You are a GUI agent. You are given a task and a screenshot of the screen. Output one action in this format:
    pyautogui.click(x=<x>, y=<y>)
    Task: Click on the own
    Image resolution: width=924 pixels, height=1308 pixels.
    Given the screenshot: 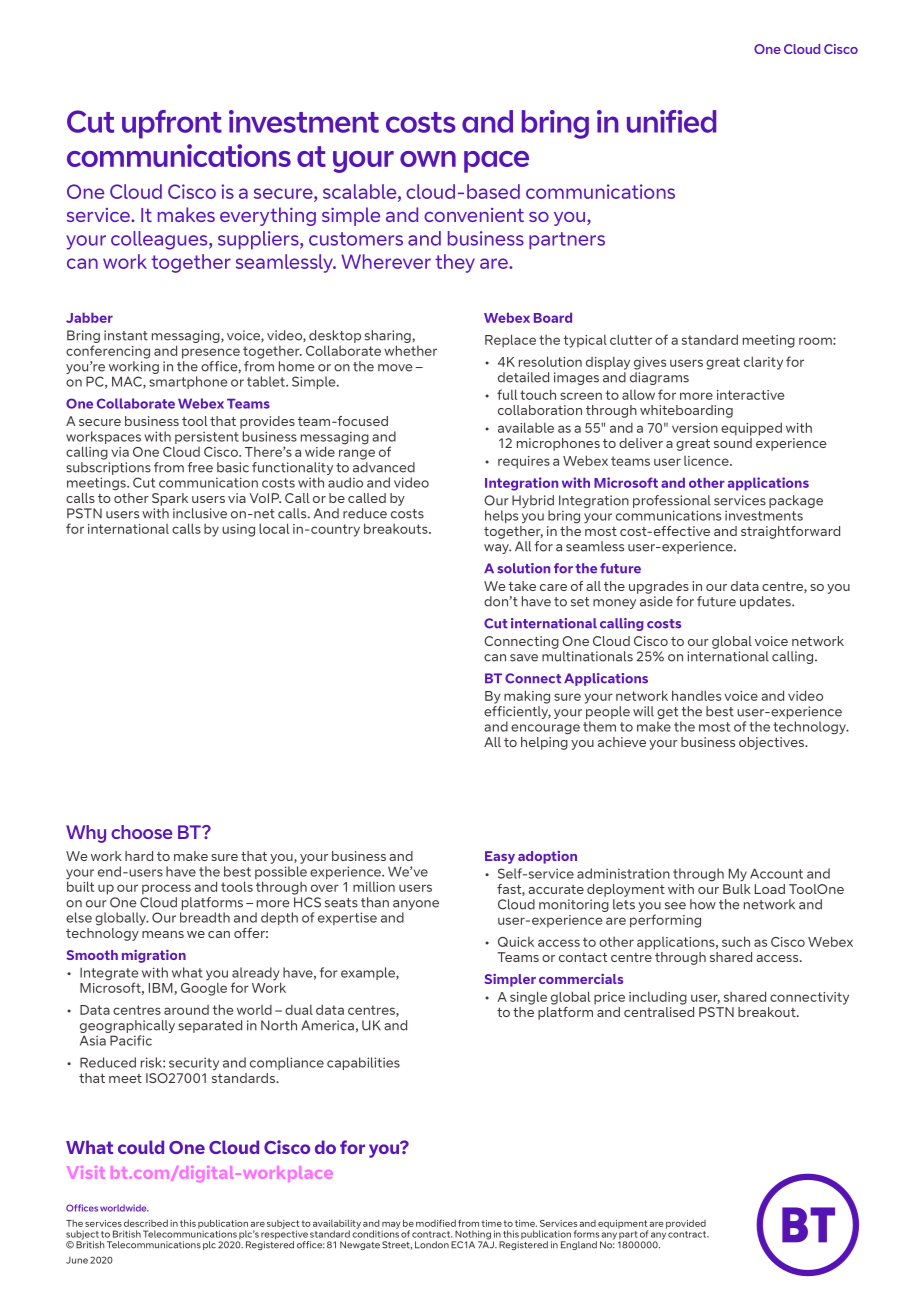 What is the action you would take?
    pyautogui.click(x=428, y=159)
